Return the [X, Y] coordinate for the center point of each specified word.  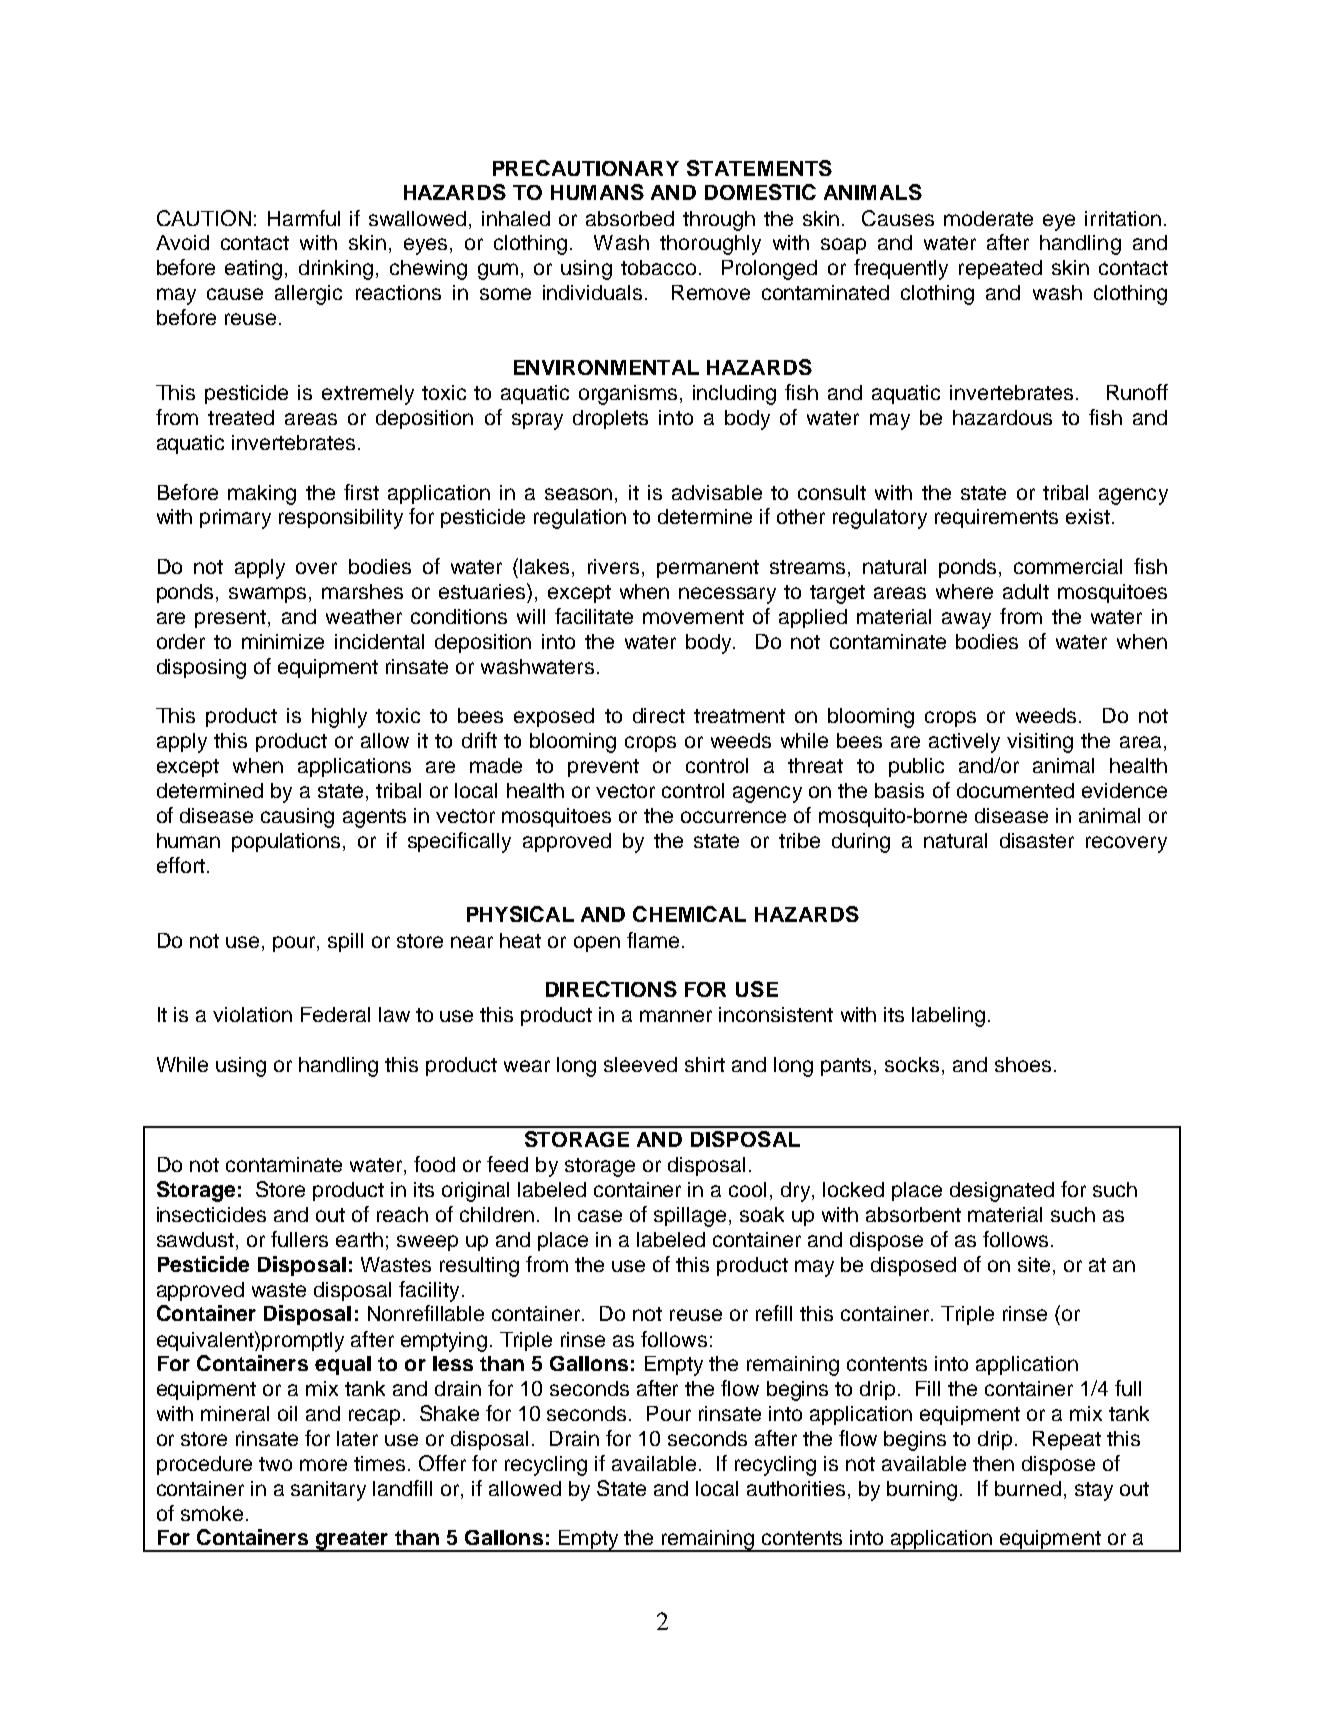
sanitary [328, 1491]
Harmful [304, 218]
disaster [1037, 840]
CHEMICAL [689, 914]
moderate [988, 218]
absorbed [630, 218]
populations [288, 842]
